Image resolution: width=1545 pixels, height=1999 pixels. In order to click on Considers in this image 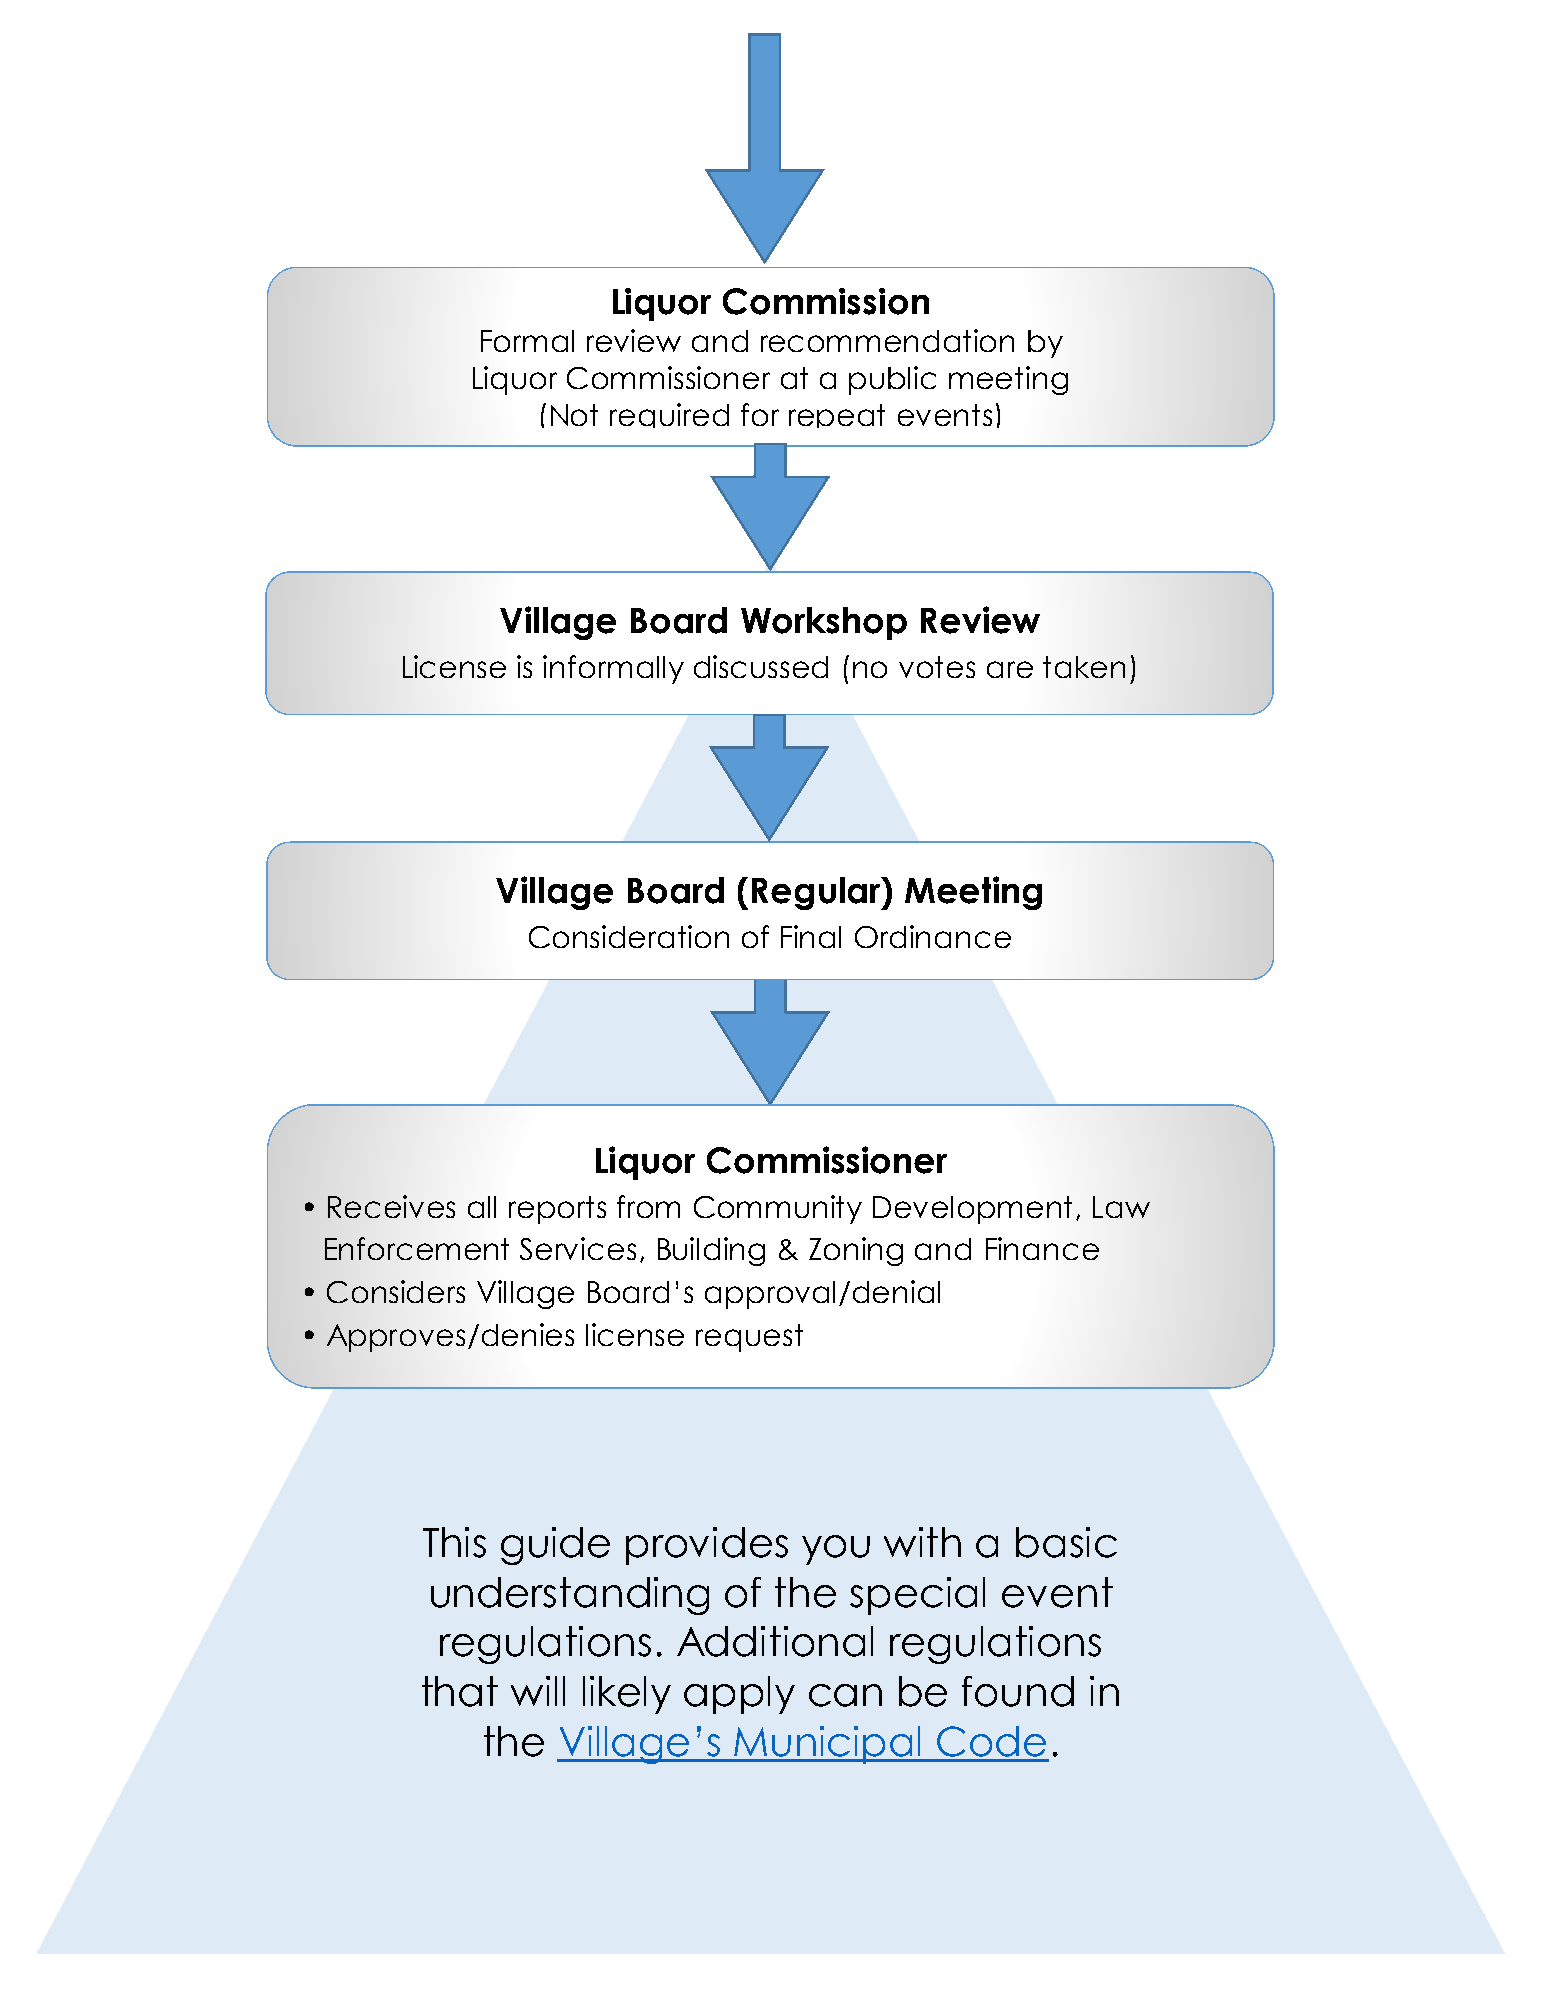, I will do `click(396, 1291)`.
